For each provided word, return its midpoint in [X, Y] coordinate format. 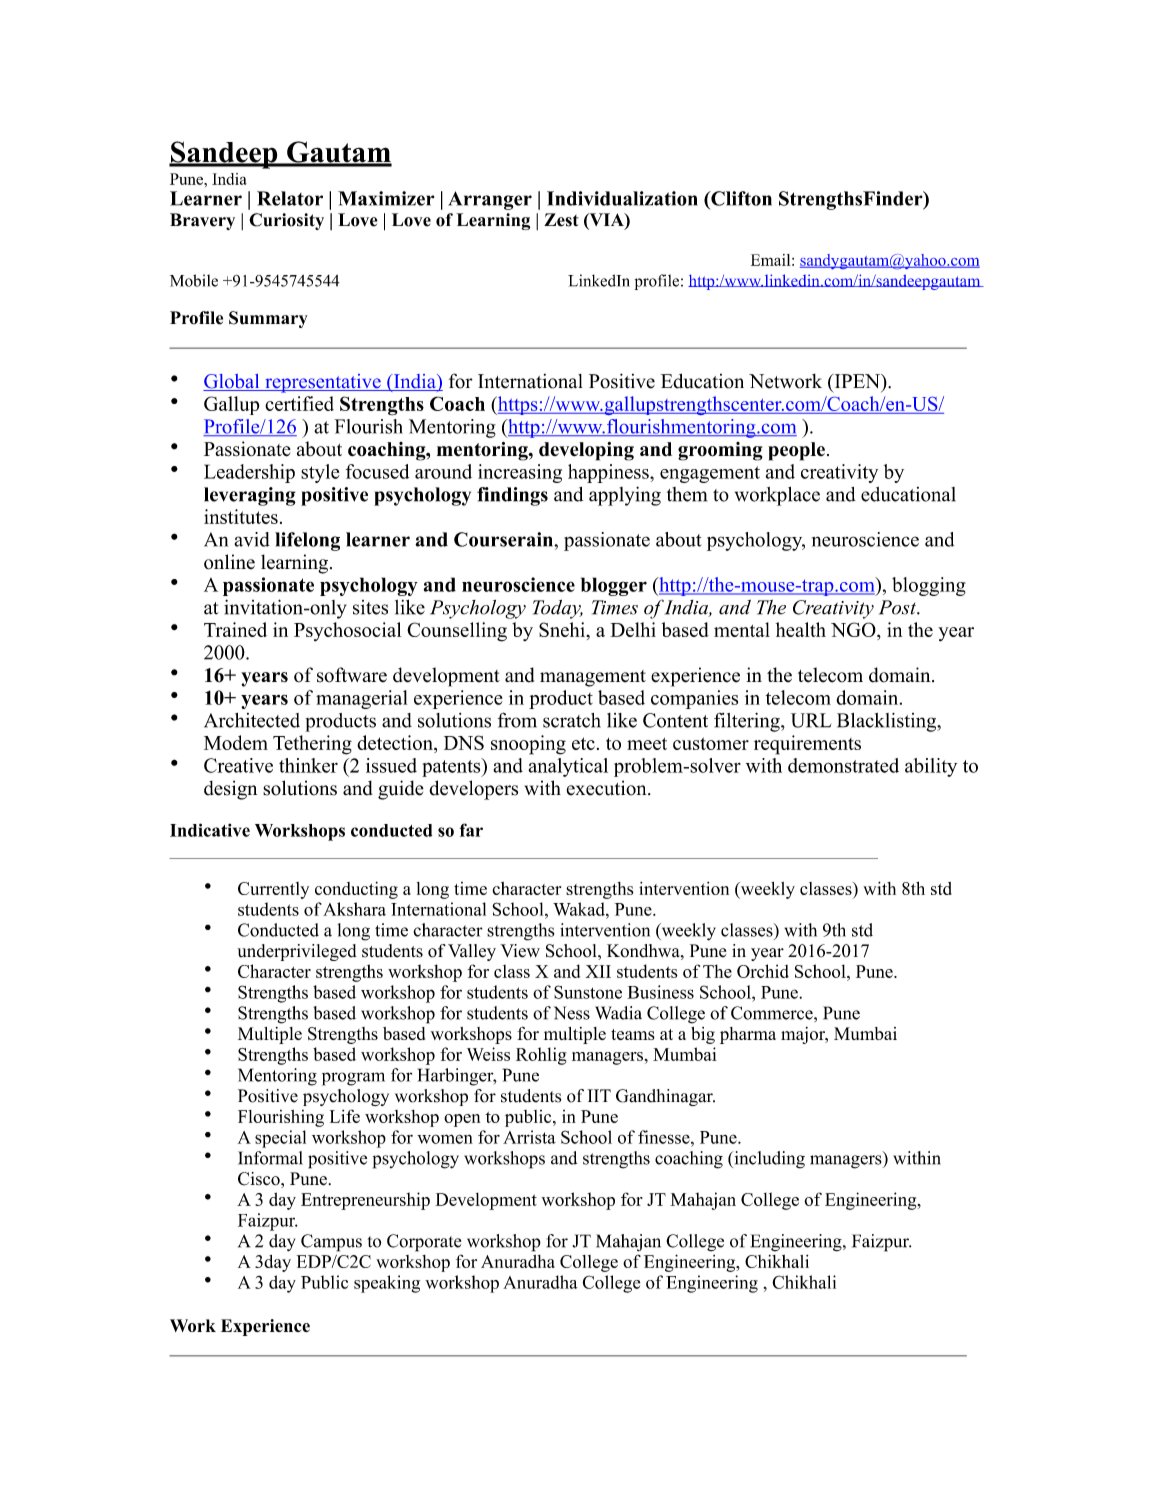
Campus [331, 1243]
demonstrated [843, 765]
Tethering [312, 745]
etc [583, 743]
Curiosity [286, 221]
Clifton [740, 198]
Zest [561, 220]
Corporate [424, 1243]
